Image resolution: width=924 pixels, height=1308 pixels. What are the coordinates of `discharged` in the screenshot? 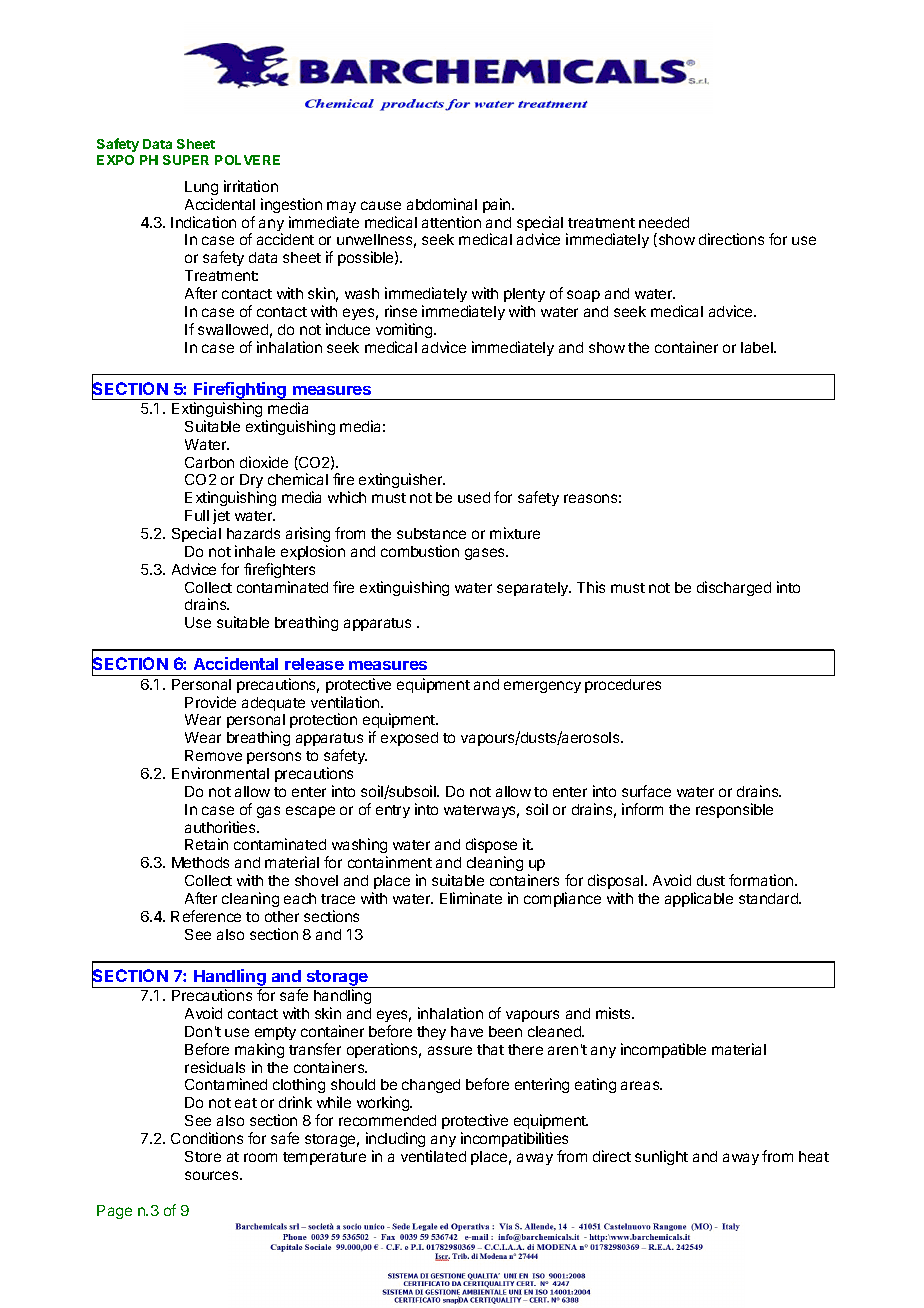 It's located at (734, 588).
